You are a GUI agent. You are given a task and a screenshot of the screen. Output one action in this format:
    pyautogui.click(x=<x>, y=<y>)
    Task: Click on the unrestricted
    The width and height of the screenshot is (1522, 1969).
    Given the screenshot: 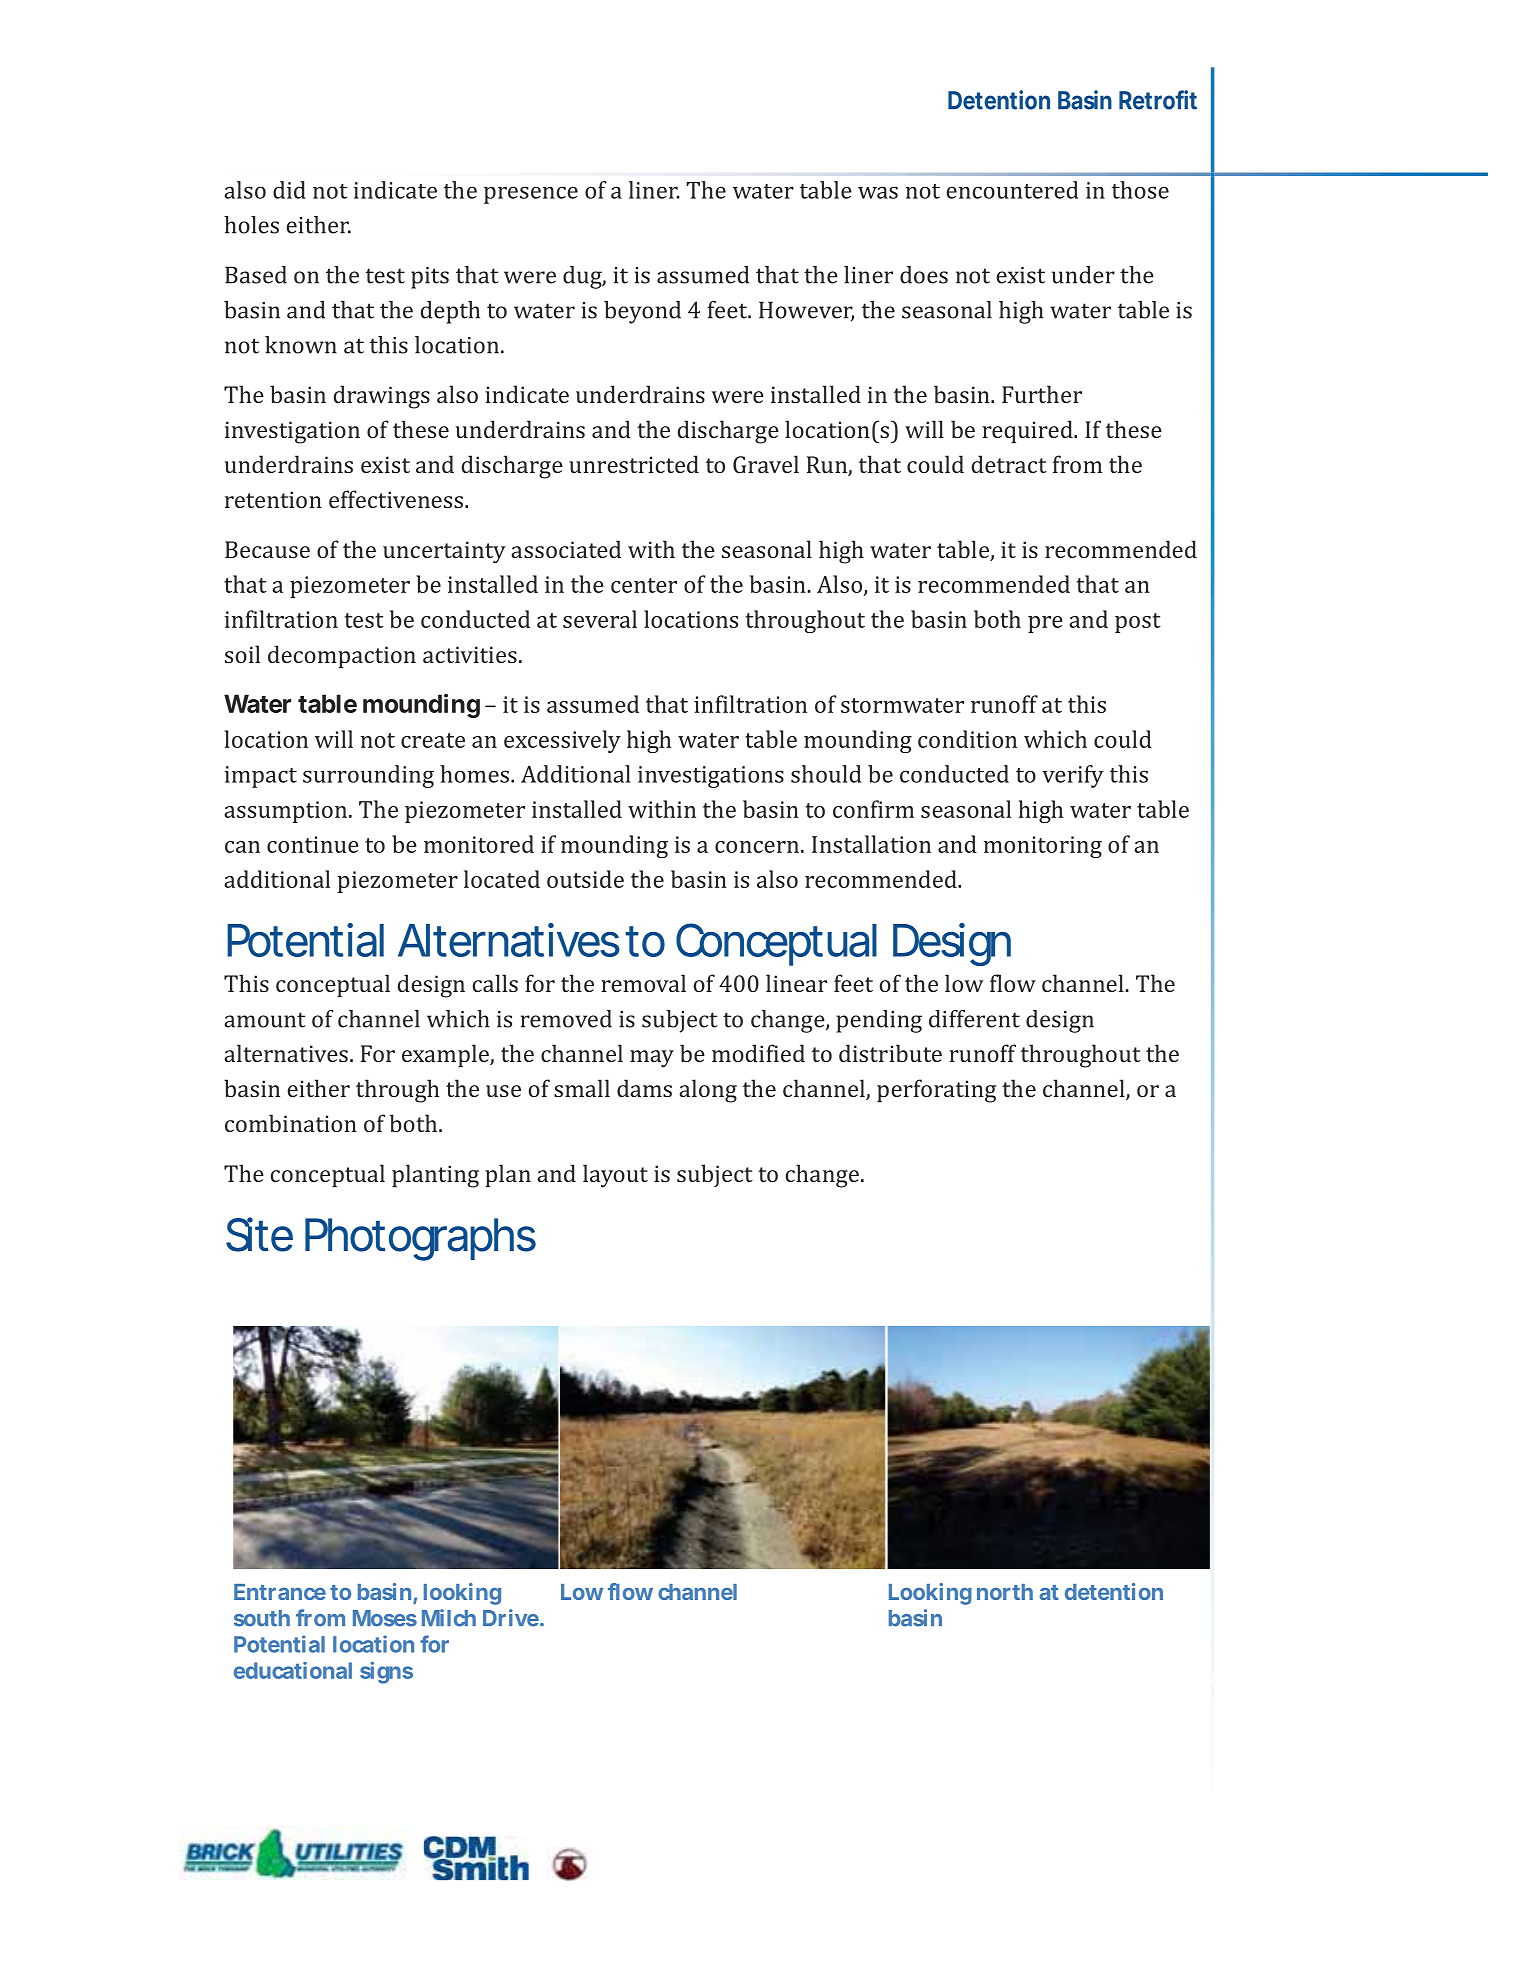 What is the action you would take?
    pyautogui.click(x=634, y=464)
